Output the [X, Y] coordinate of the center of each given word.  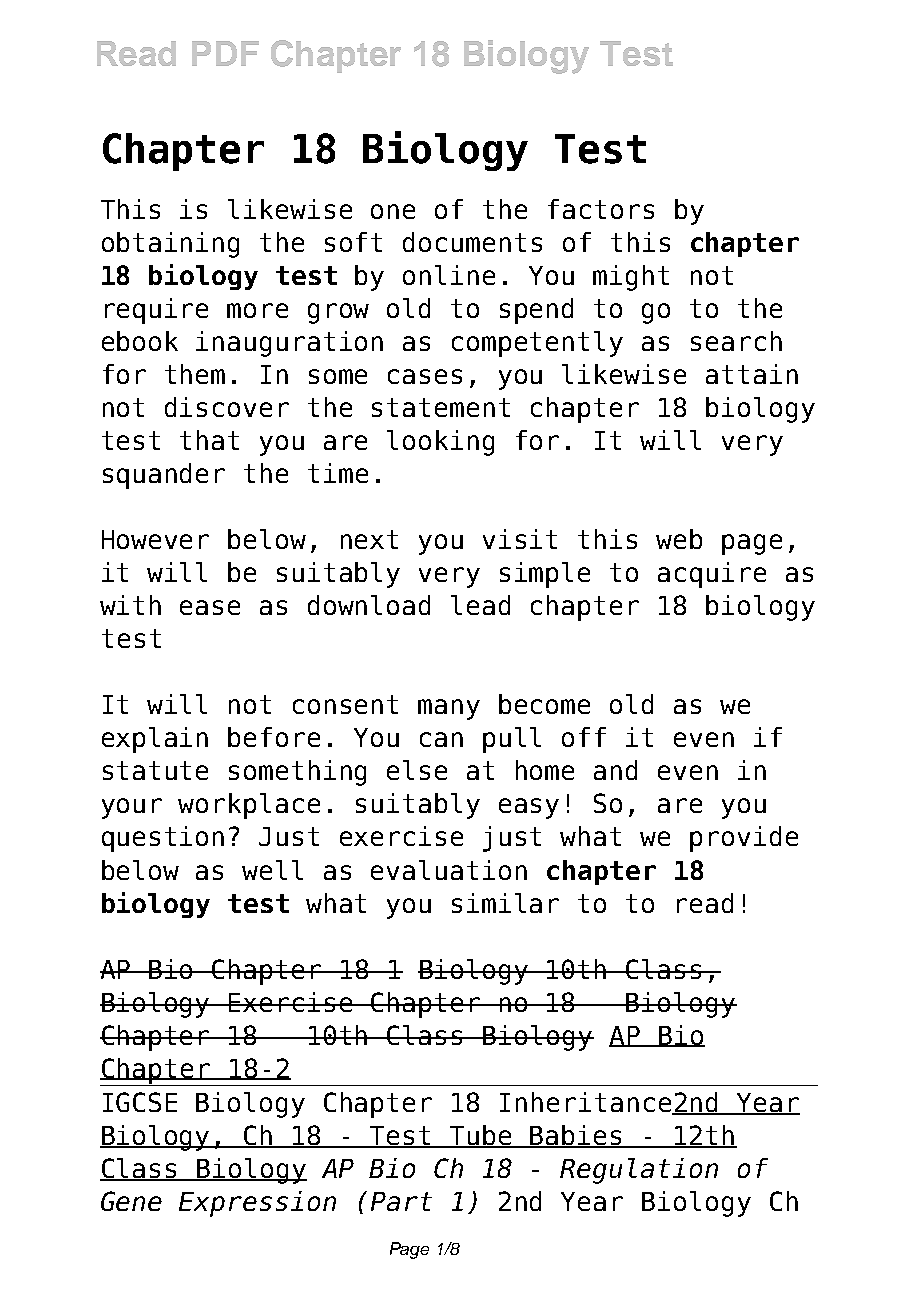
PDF [225, 53]
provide [744, 839]
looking [440, 443]
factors [601, 209]
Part [401, 1201]
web [679, 539]
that [209, 440]
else [417, 770]
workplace [249, 806]
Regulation [639, 1171]
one [393, 211]
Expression [257, 1204]
